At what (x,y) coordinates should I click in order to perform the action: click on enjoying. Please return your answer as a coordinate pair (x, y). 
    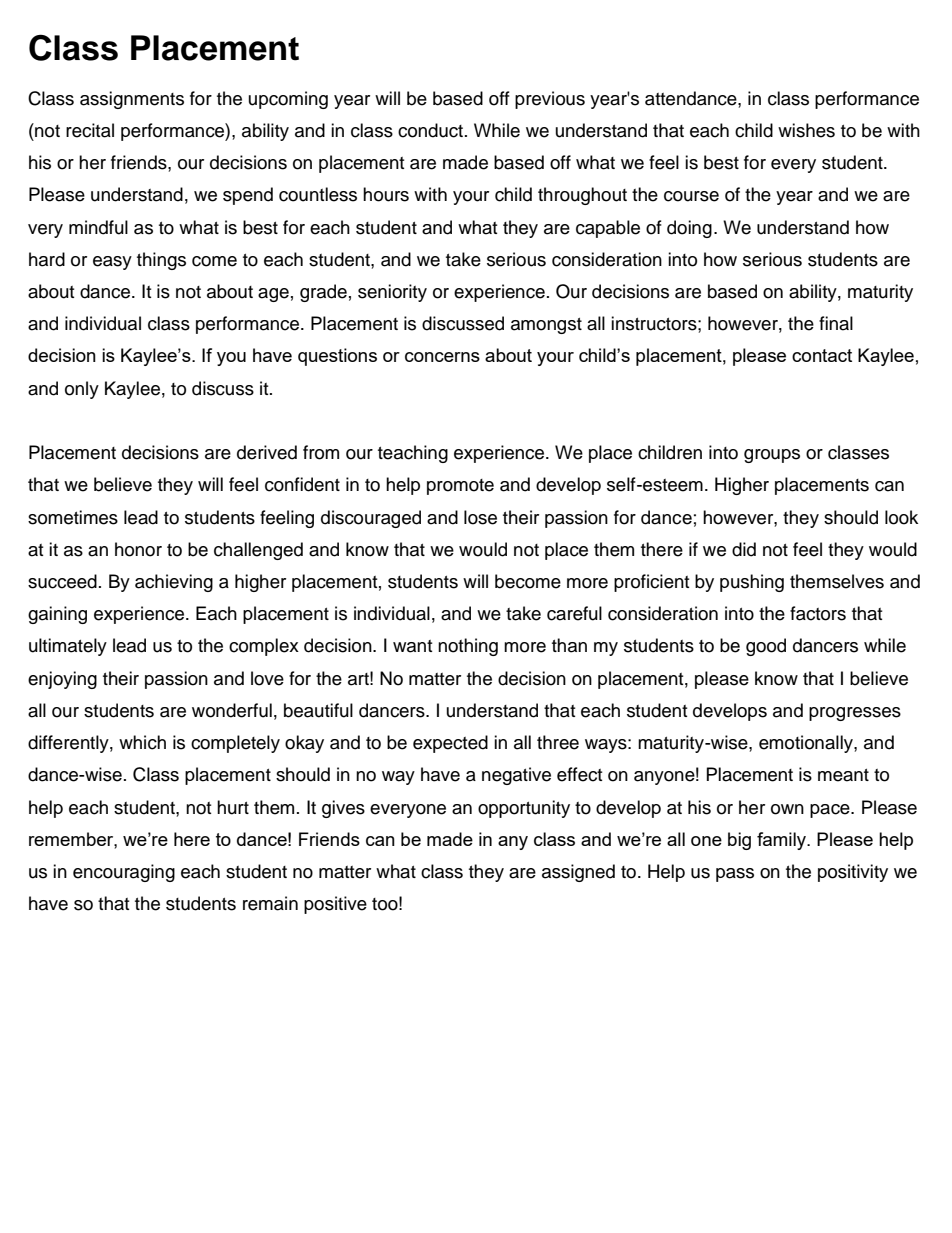
    Looking at the image, I should click on (62, 680).
